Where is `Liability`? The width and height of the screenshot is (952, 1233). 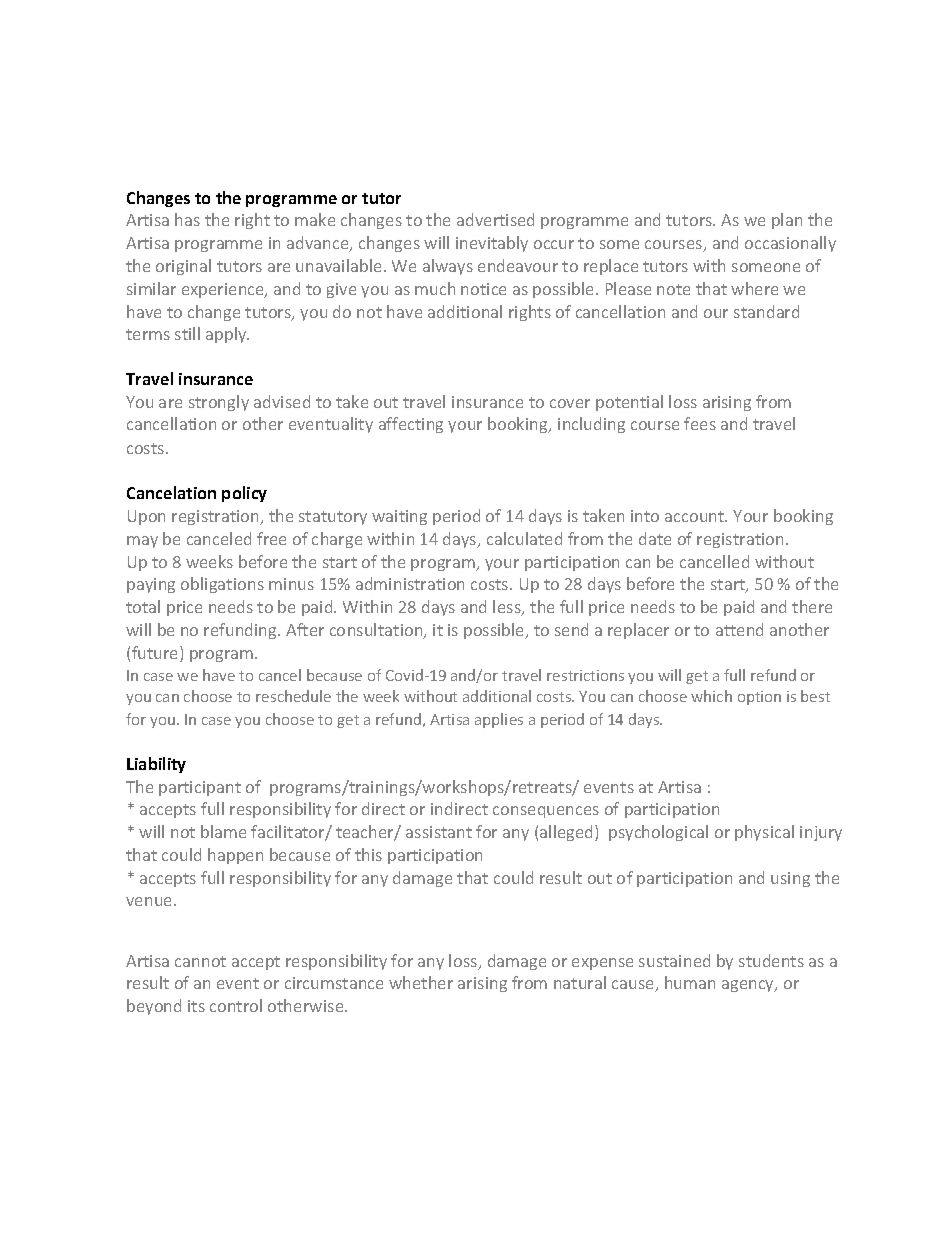
Liability is located at coordinates (156, 765).
